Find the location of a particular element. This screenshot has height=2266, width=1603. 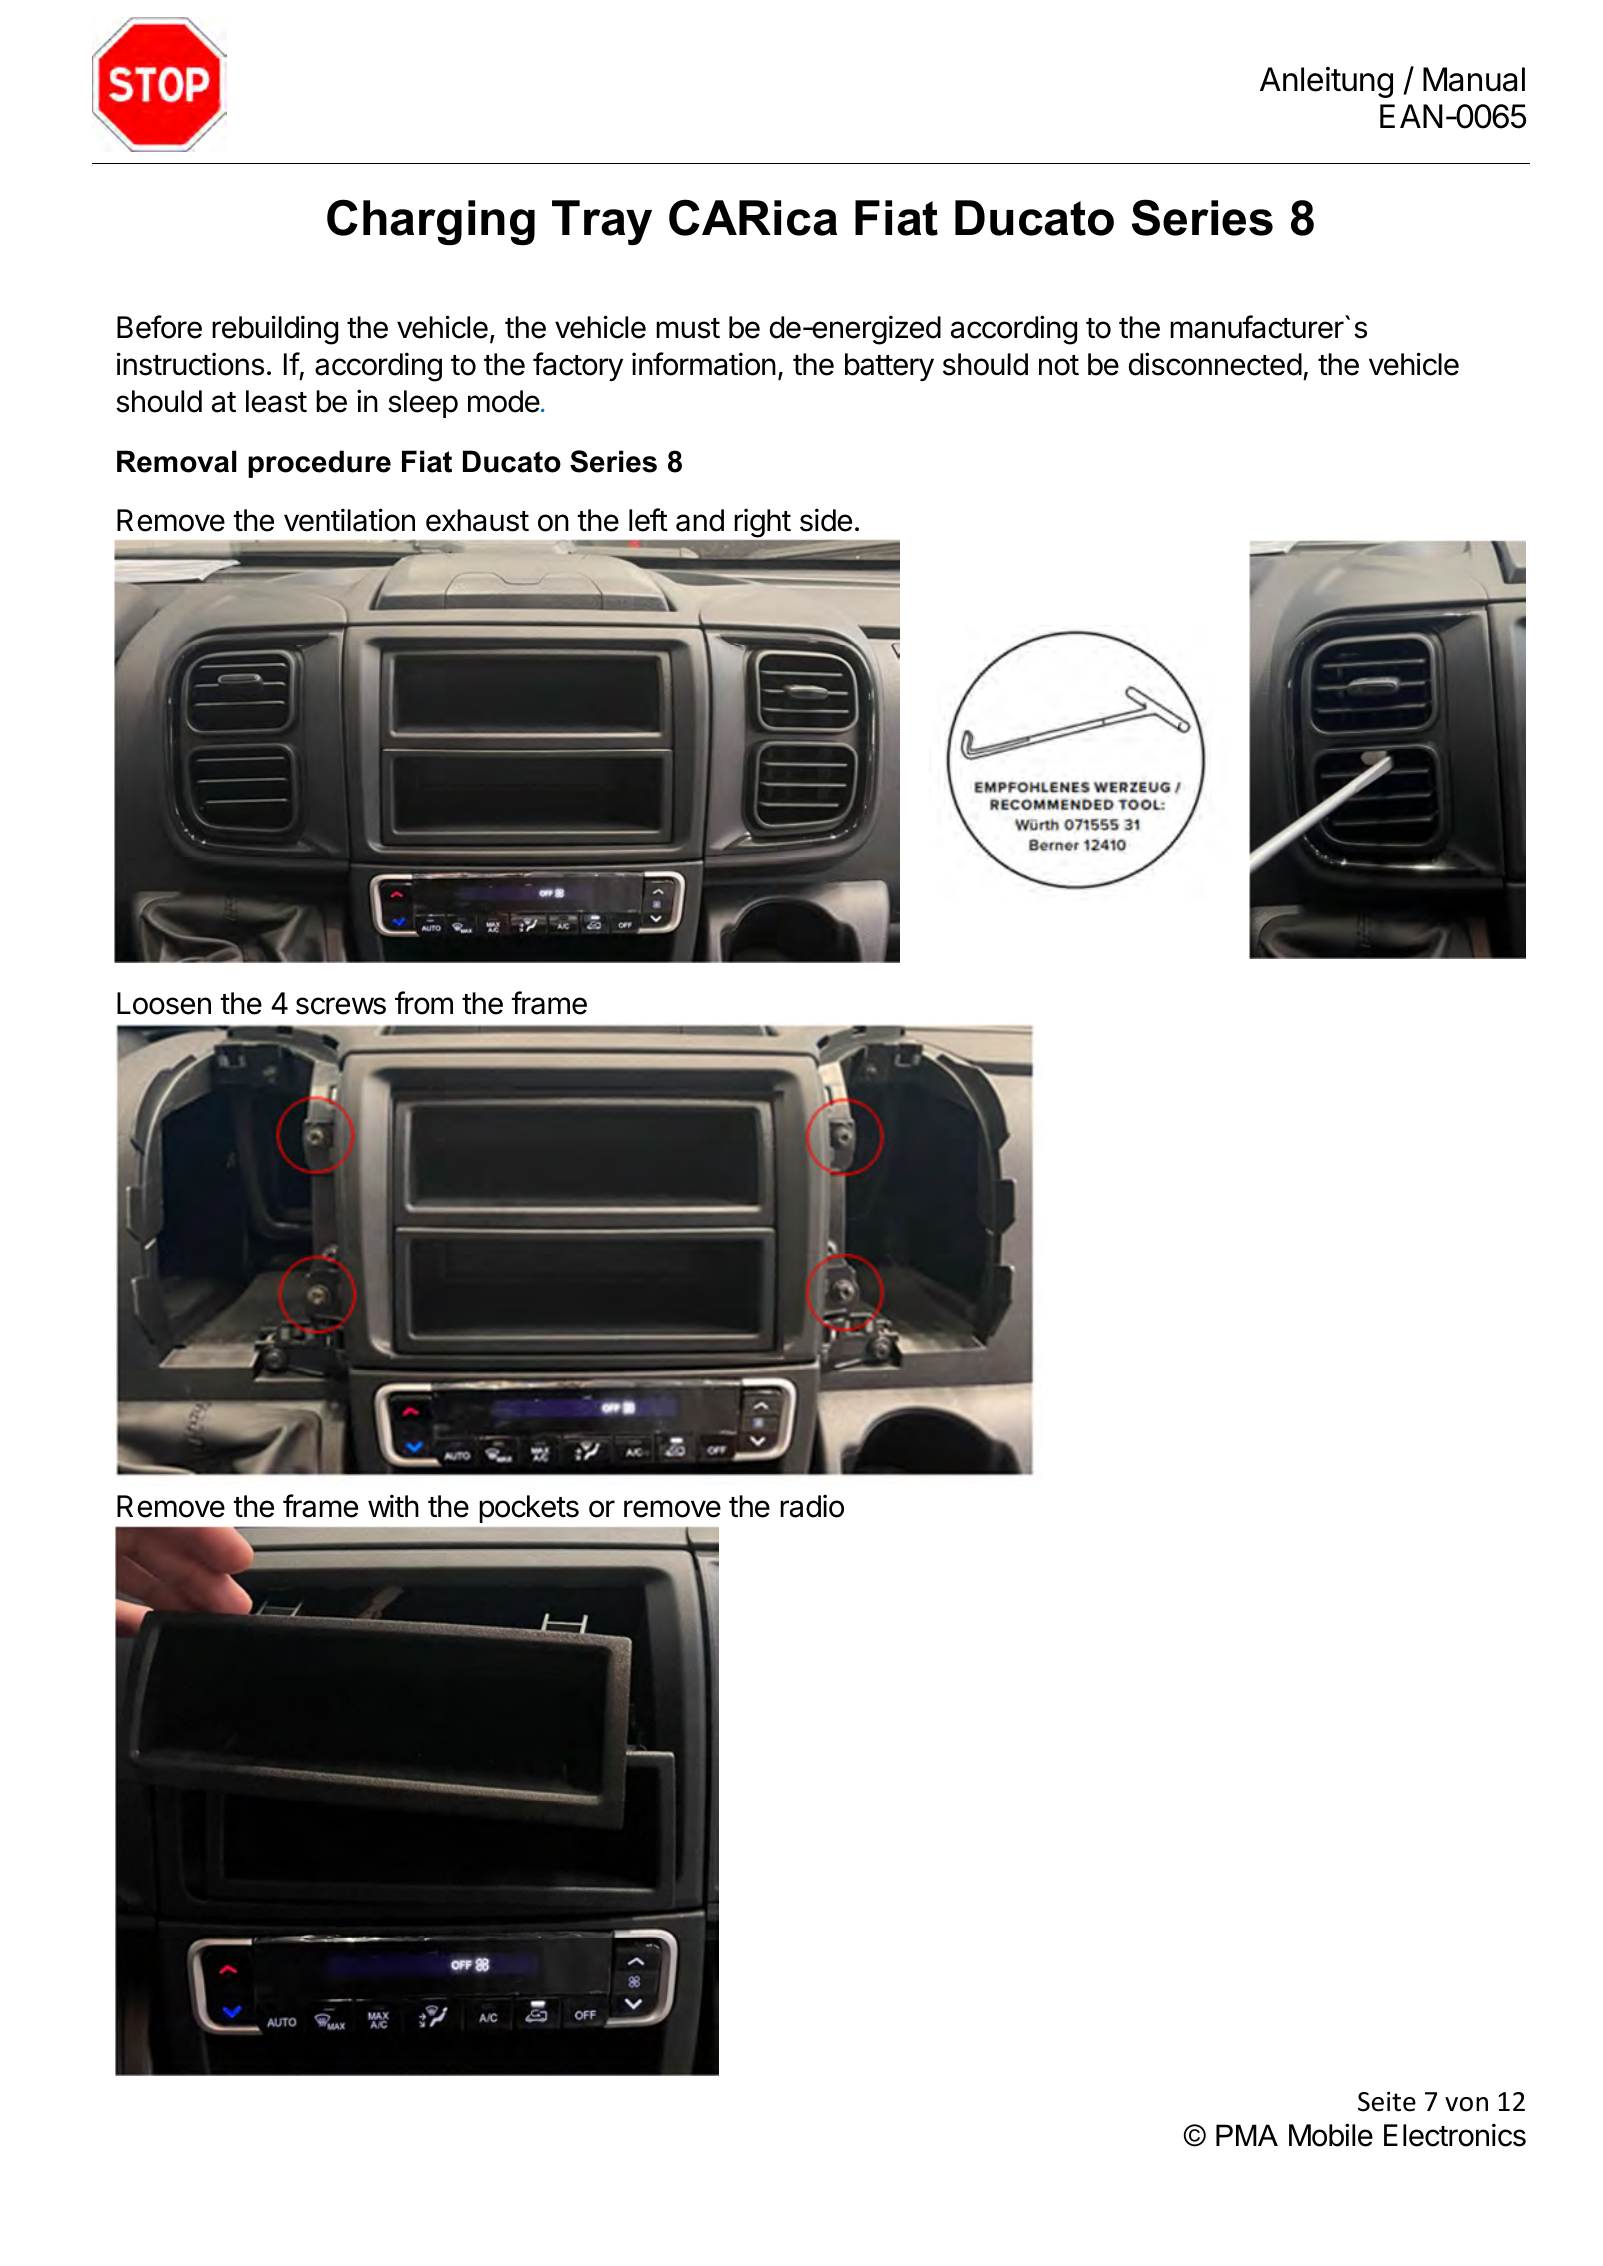

PMA is located at coordinates (1247, 2135).
